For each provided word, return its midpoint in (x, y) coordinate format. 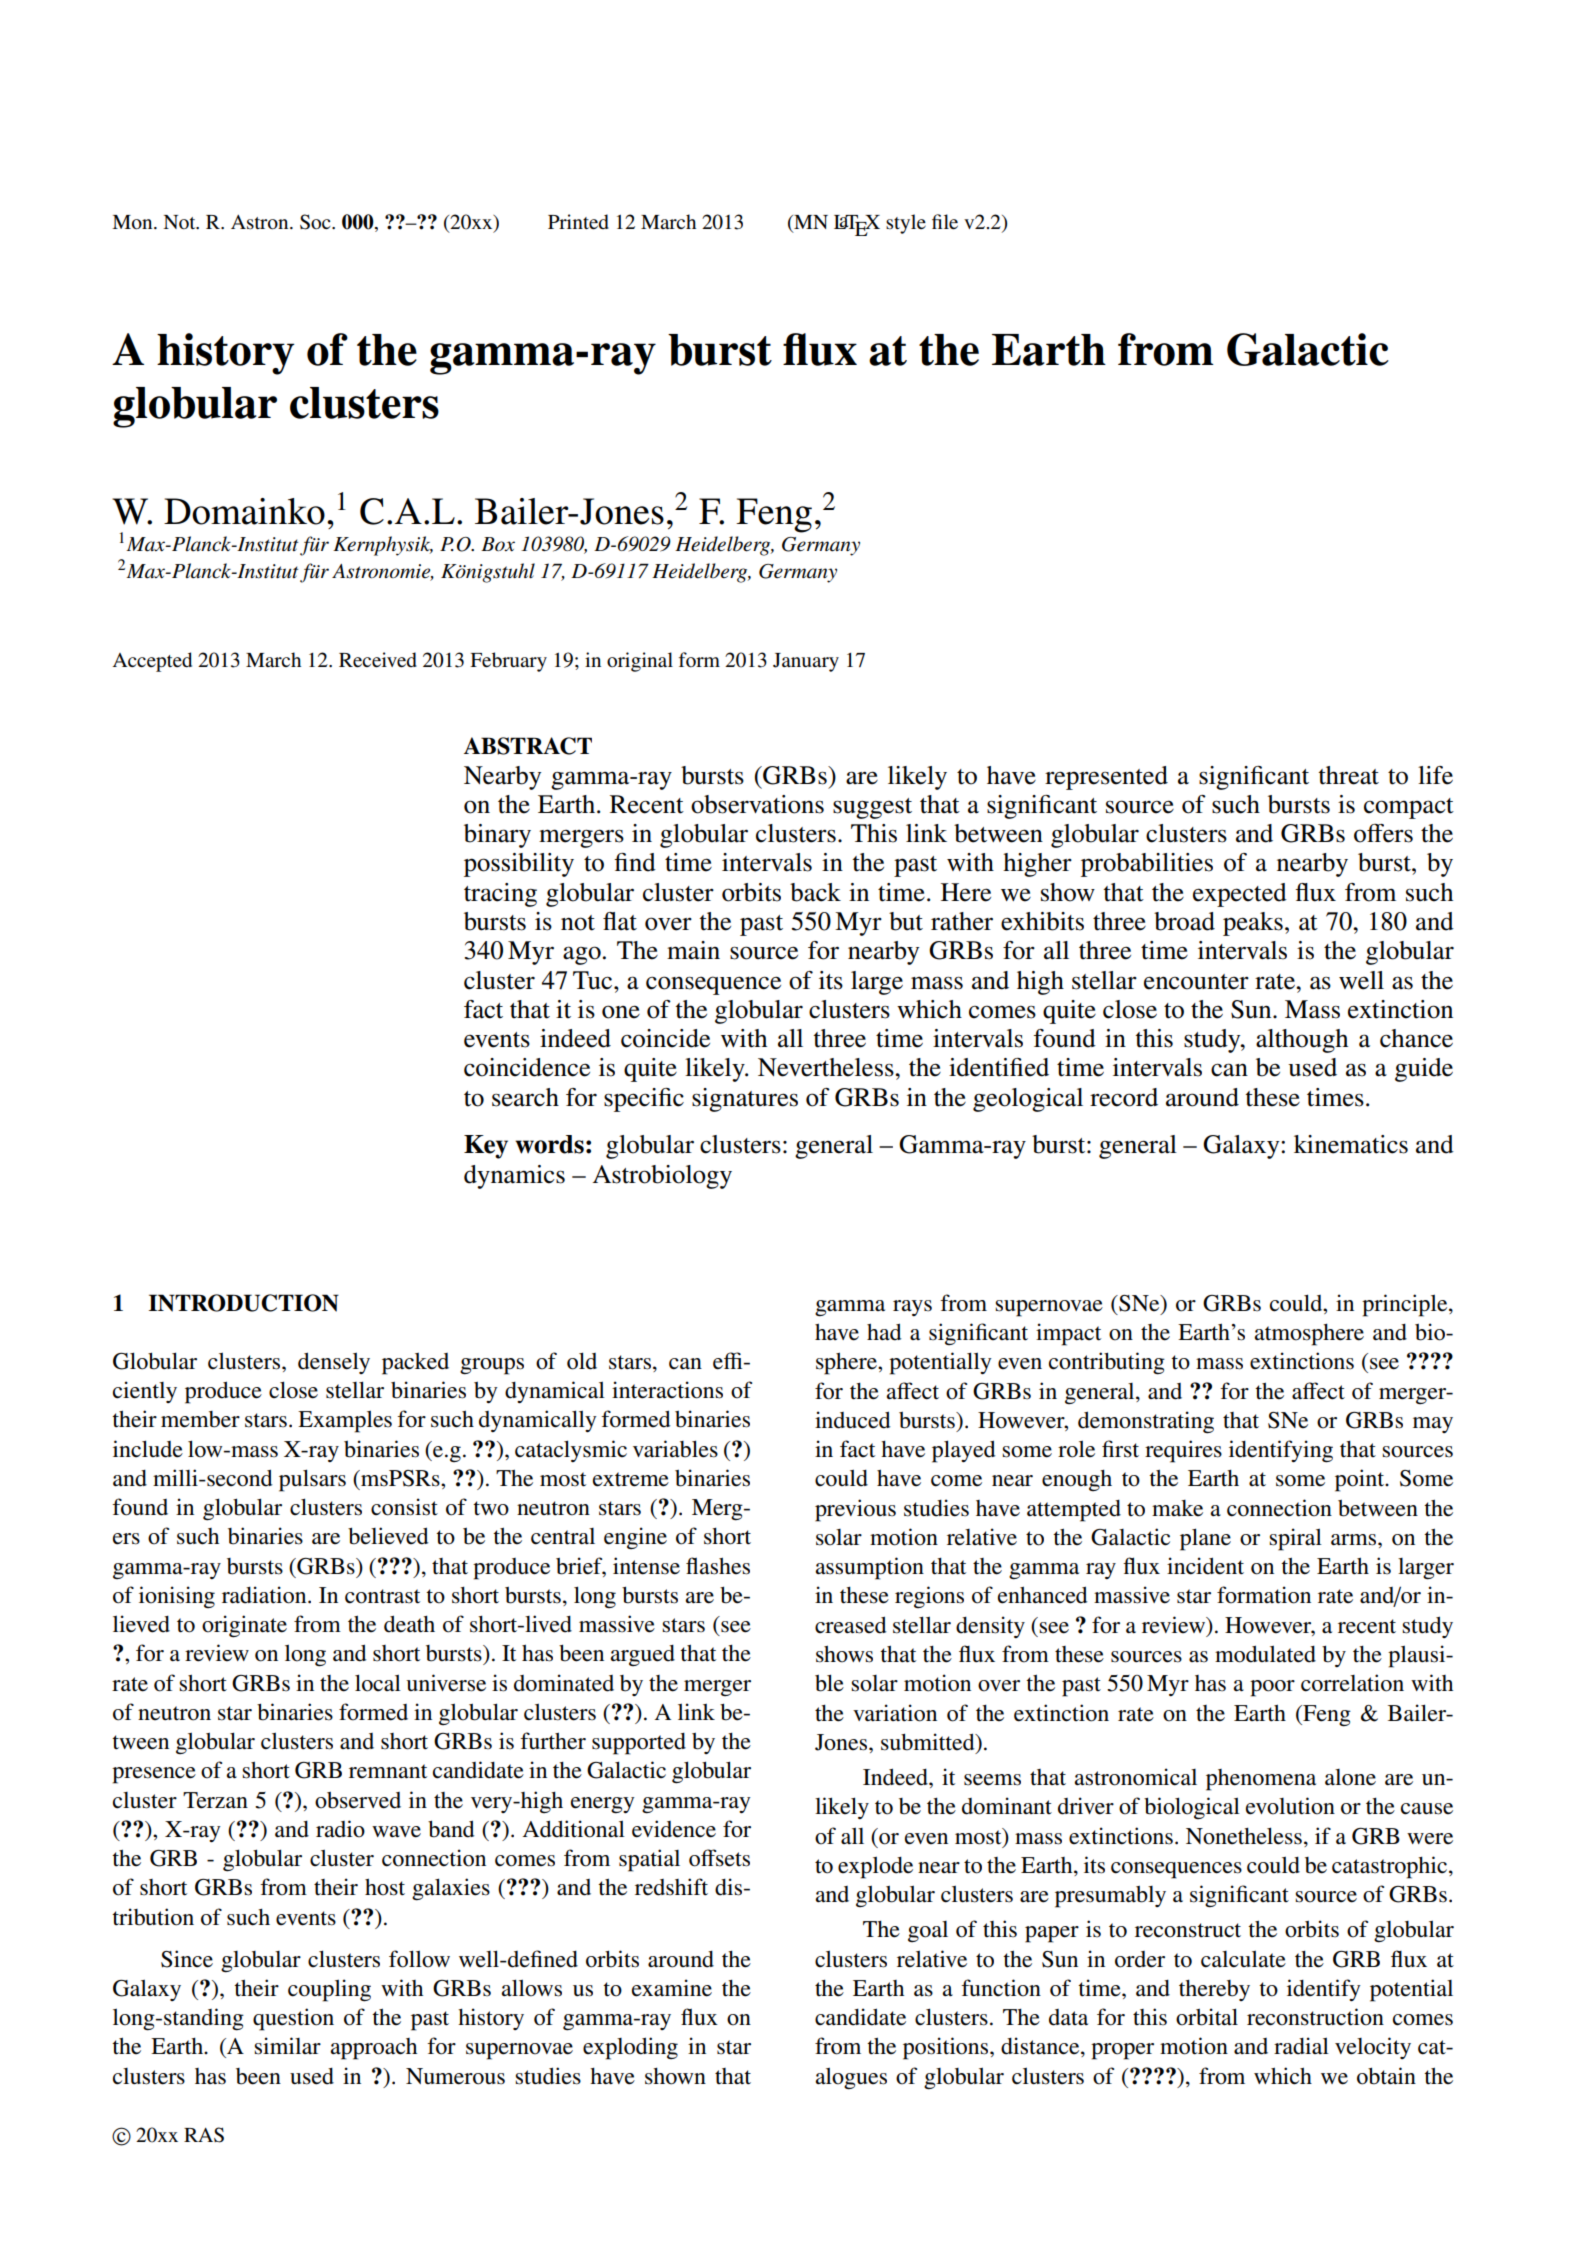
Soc (316, 222)
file (945, 222)
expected (1240, 895)
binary (497, 836)
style (906, 224)
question (293, 2019)
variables (675, 1449)
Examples (345, 1421)
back (815, 892)
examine (672, 1988)
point (1361, 1480)
